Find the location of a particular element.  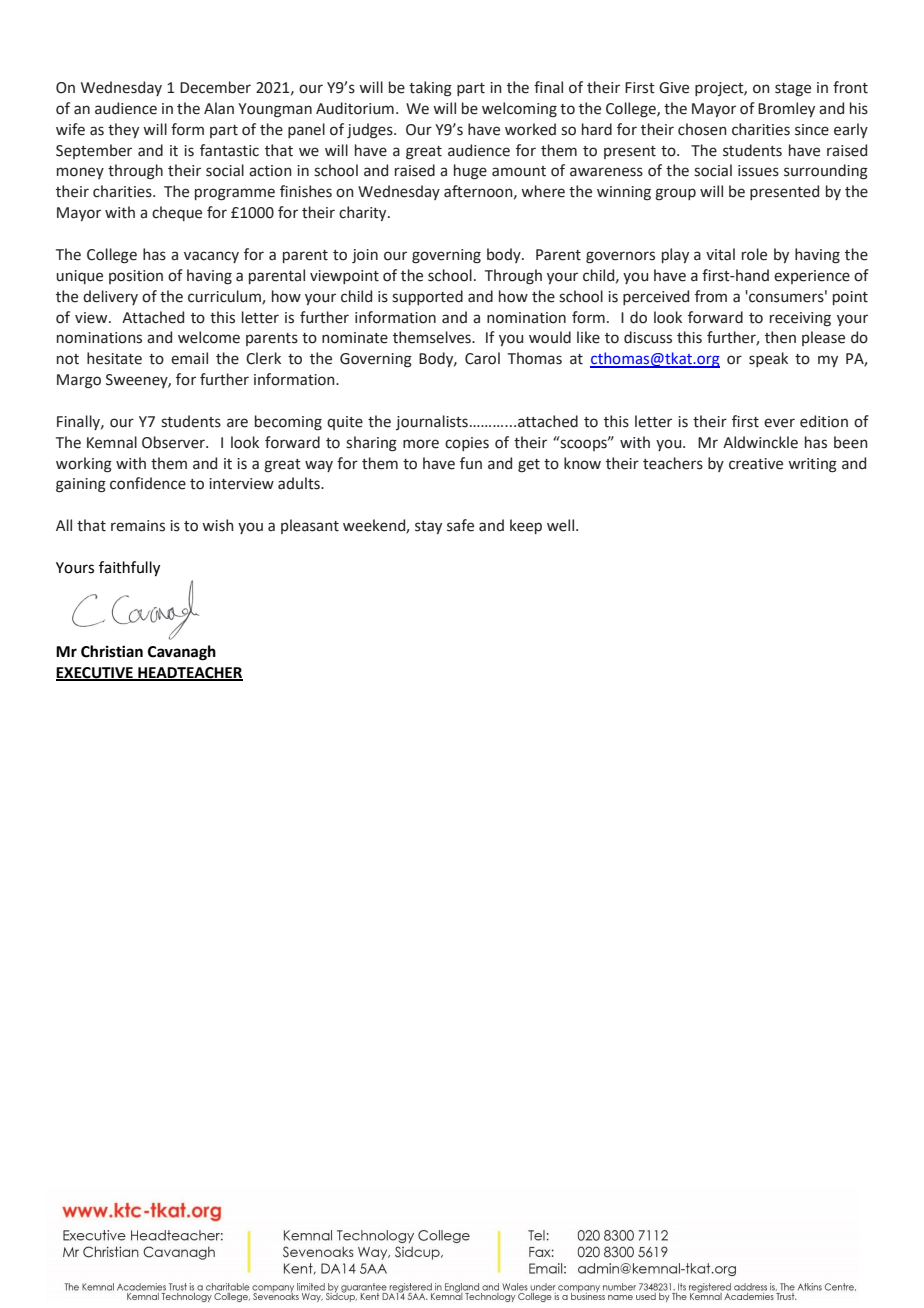

Alan is located at coordinates (219, 108).
